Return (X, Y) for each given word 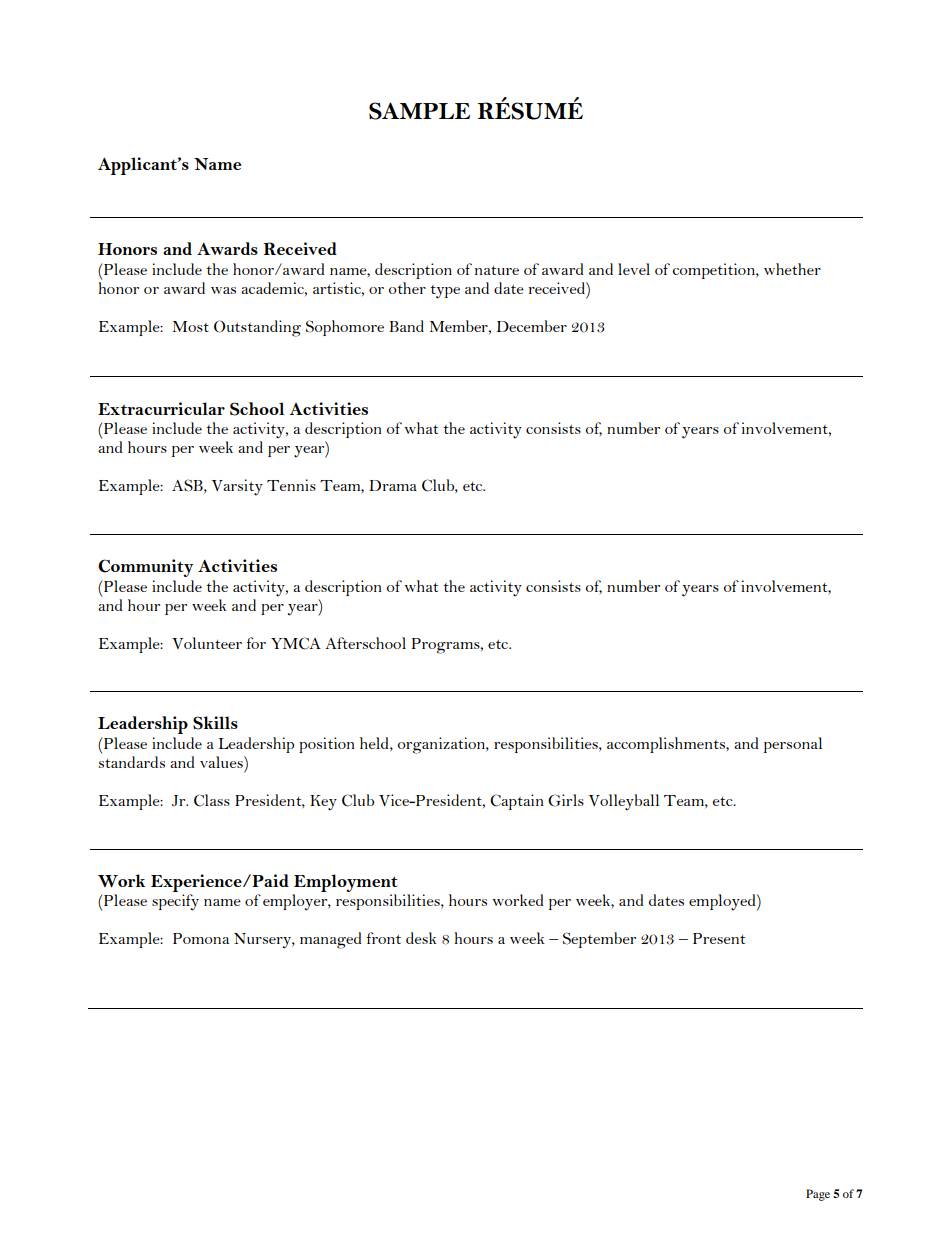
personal (793, 745)
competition (714, 271)
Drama (393, 485)
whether (792, 269)
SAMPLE (419, 111)
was (223, 290)
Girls (566, 800)
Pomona (201, 938)
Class (212, 800)
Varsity (237, 487)
